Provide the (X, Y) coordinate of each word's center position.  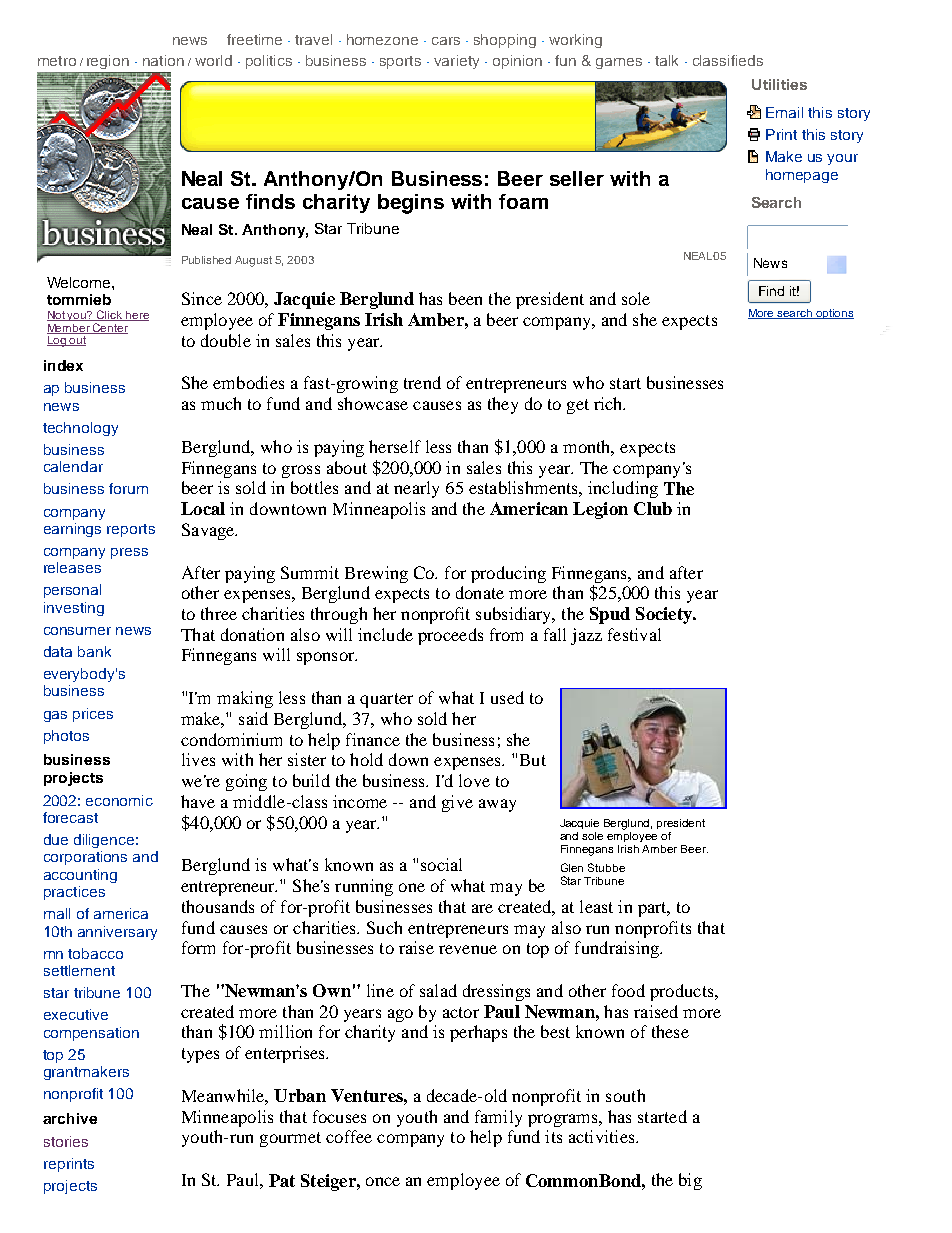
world (213, 60)
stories (66, 1141)
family (498, 1118)
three (219, 613)
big (690, 1181)
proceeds (450, 636)
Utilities (779, 84)
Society (665, 615)
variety (456, 62)
